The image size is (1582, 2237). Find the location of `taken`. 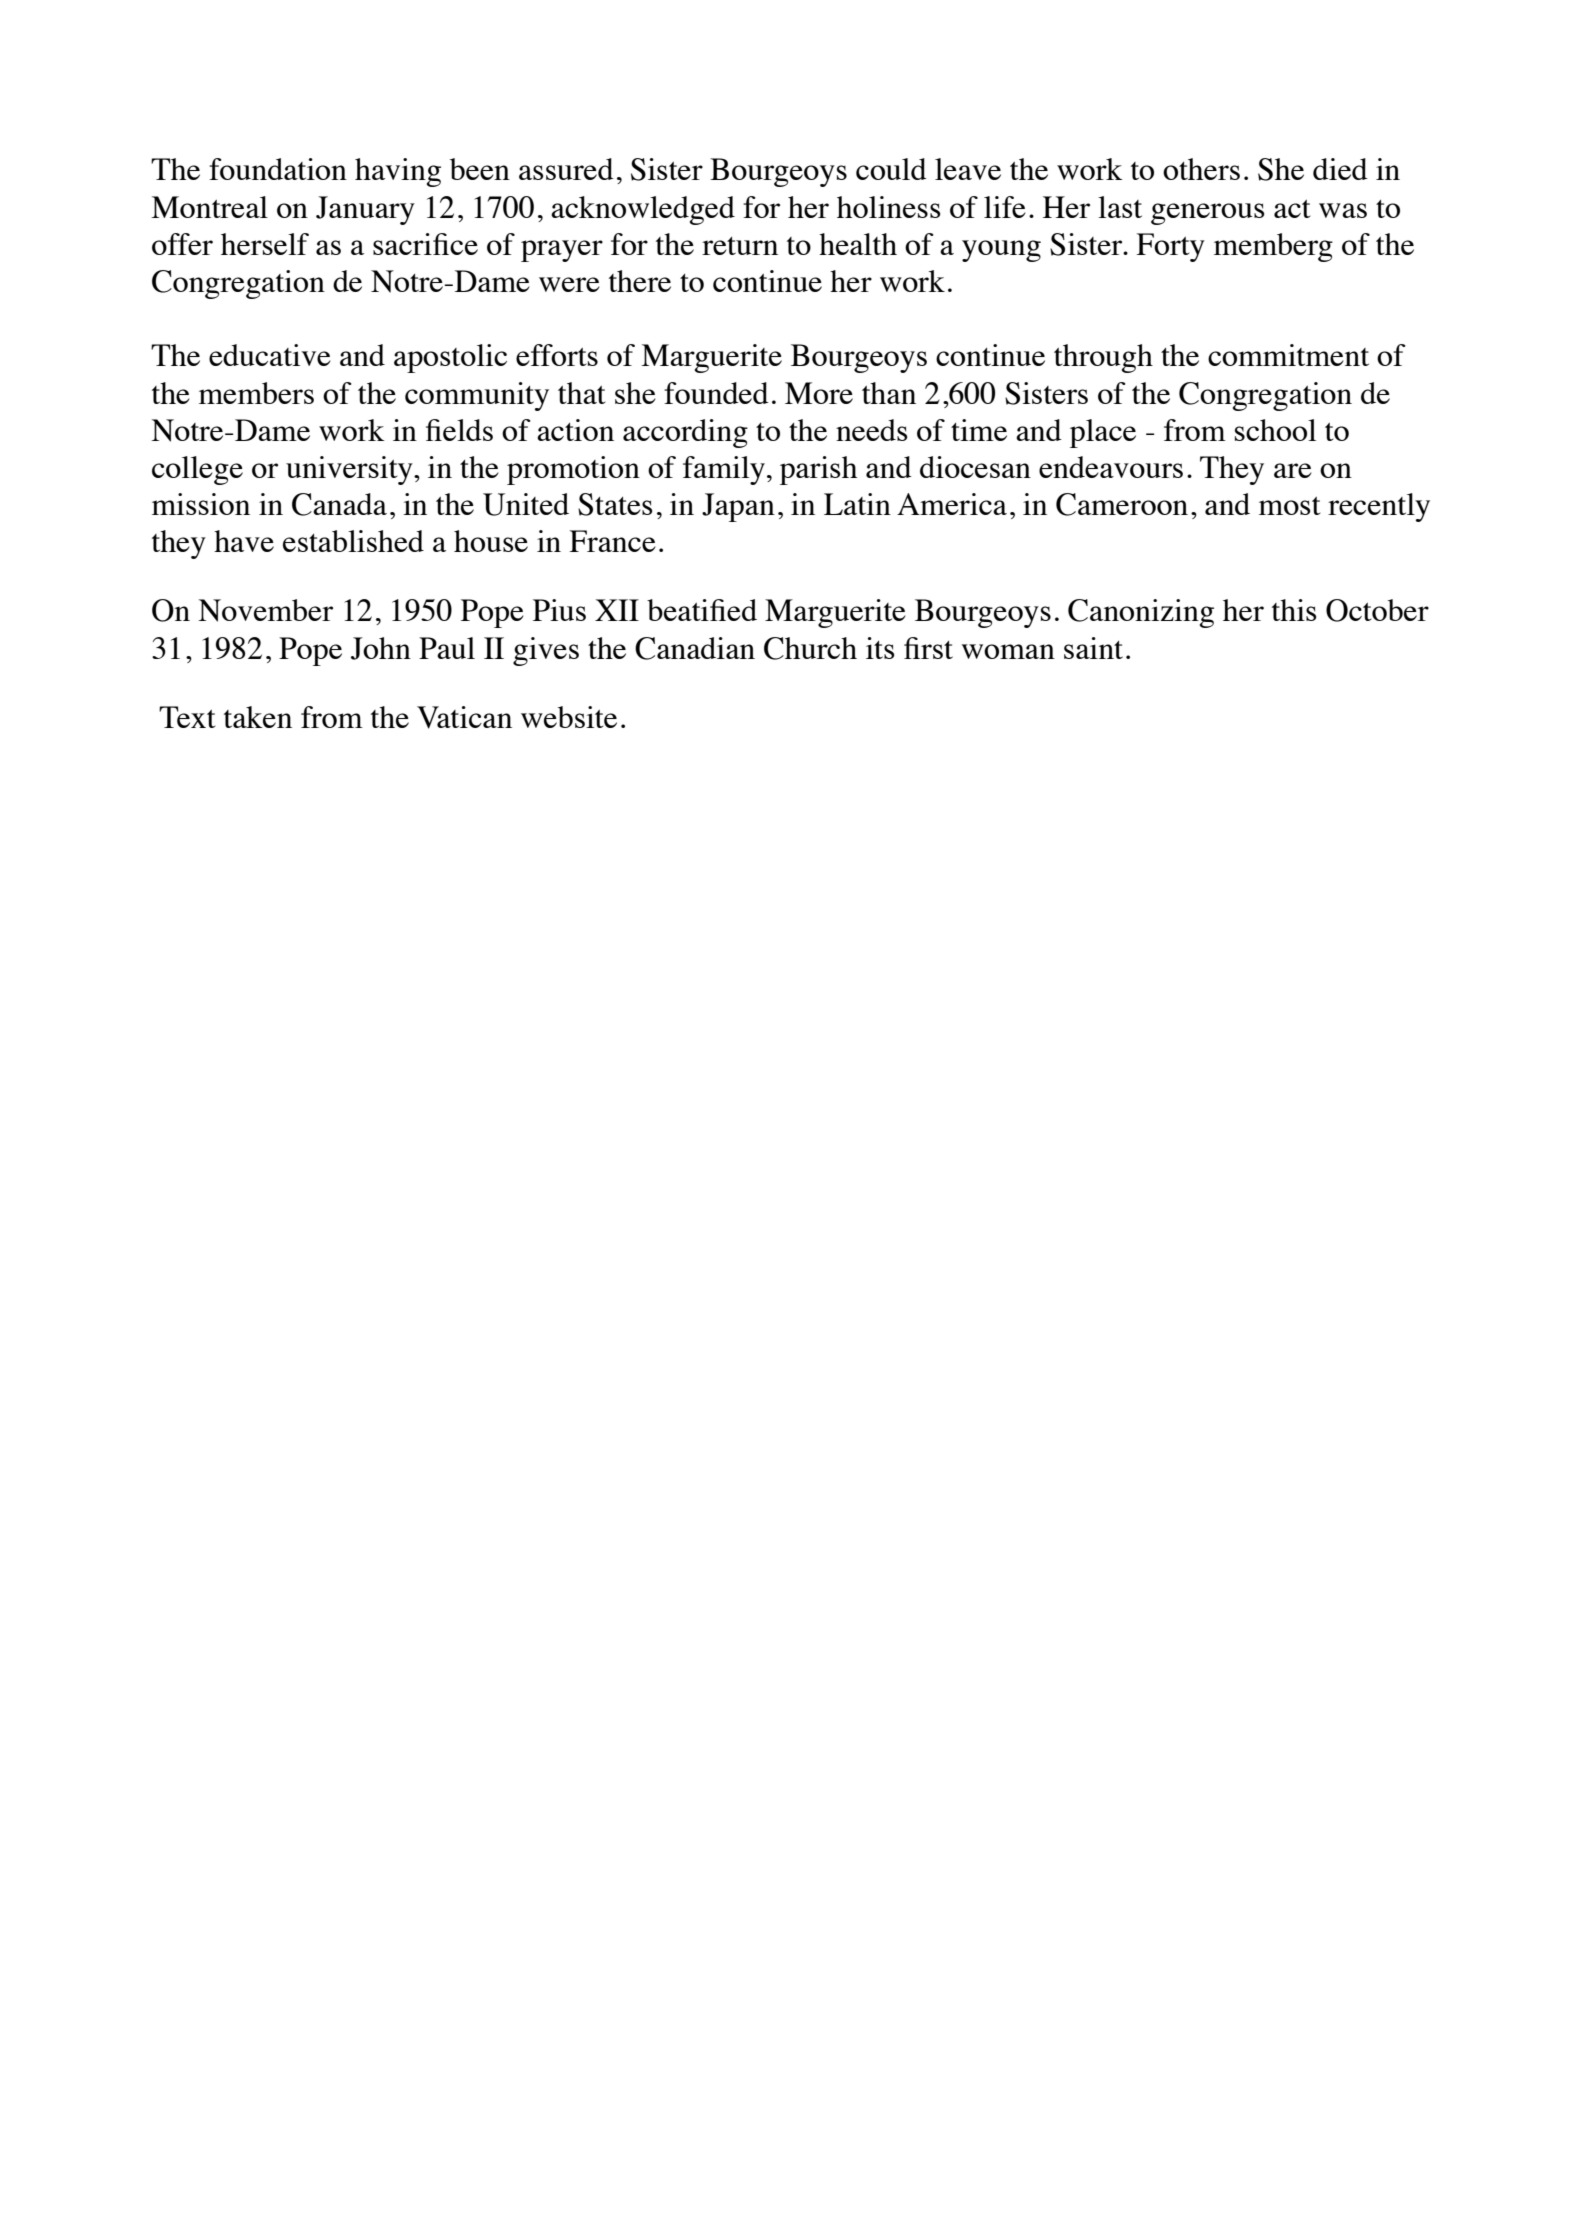

taken is located at coordinates (258, 717).
